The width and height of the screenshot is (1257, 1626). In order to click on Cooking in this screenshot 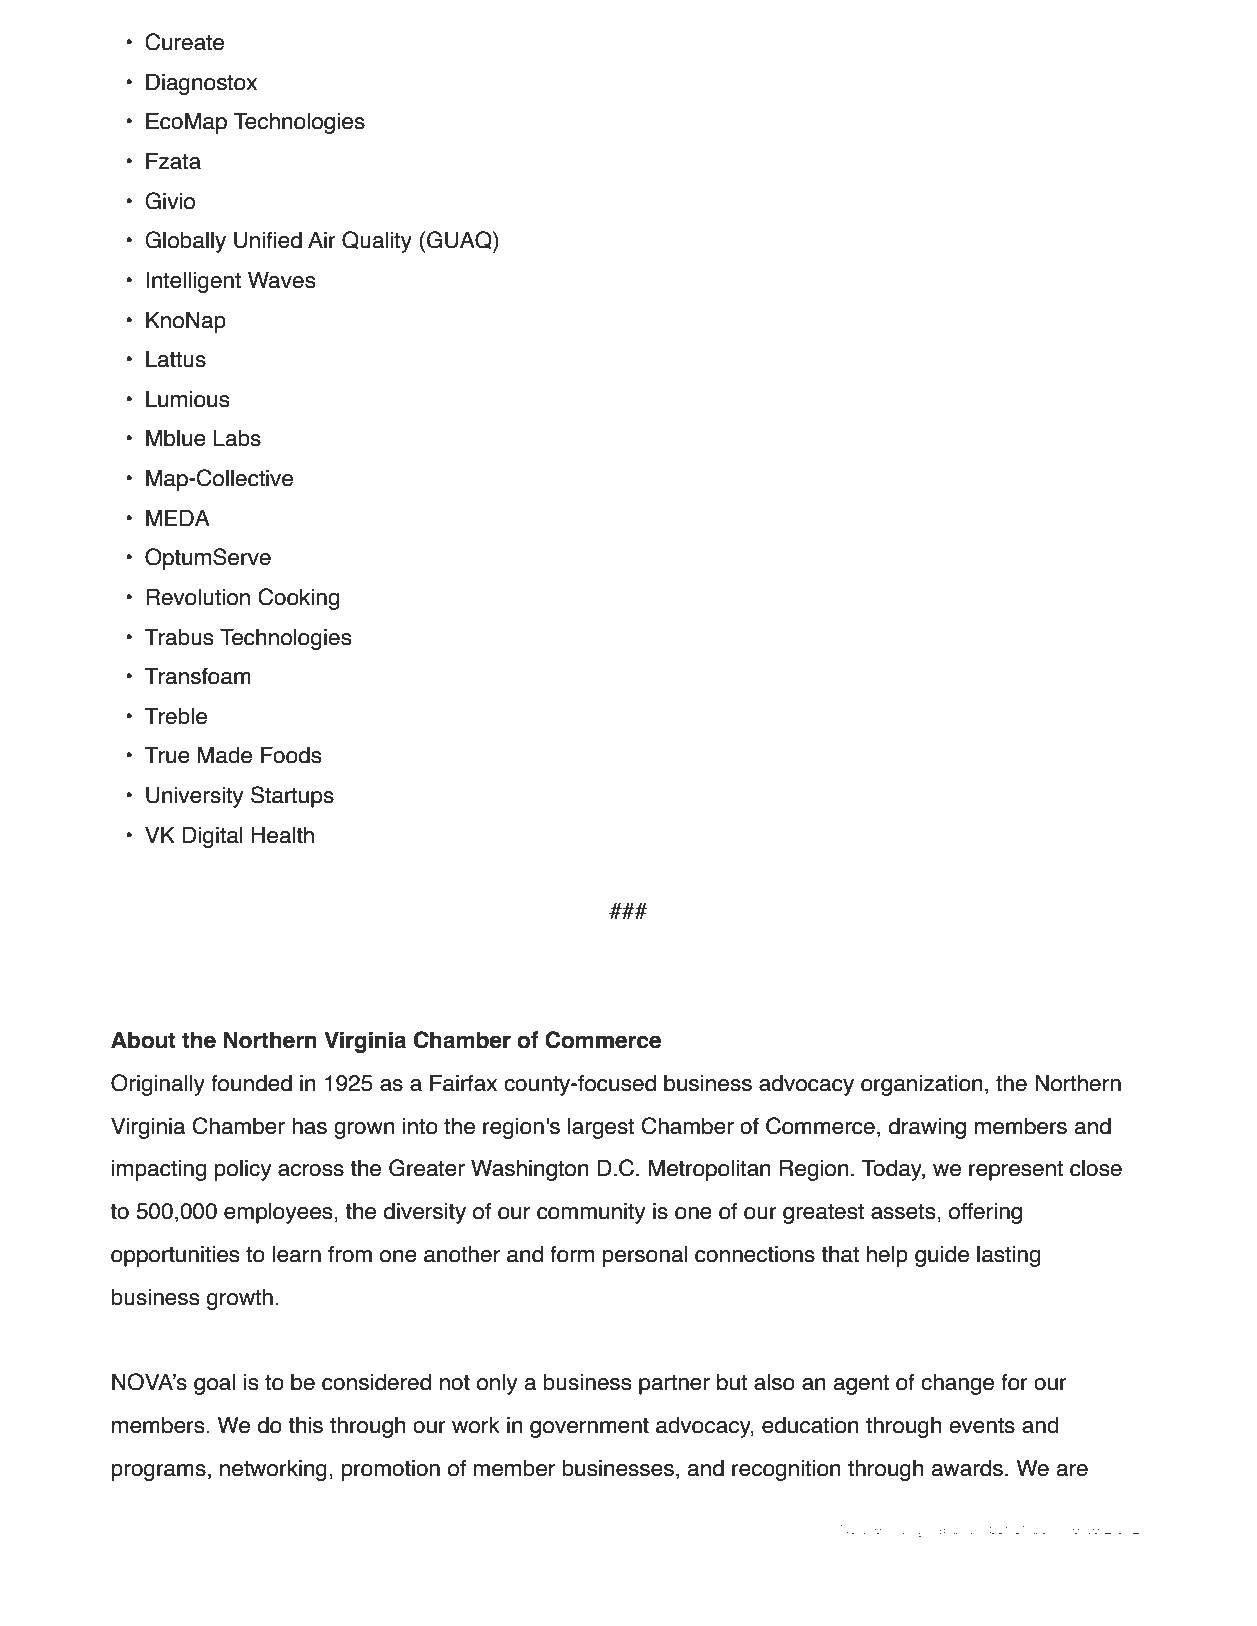, I will do `click(298, 599)`.
